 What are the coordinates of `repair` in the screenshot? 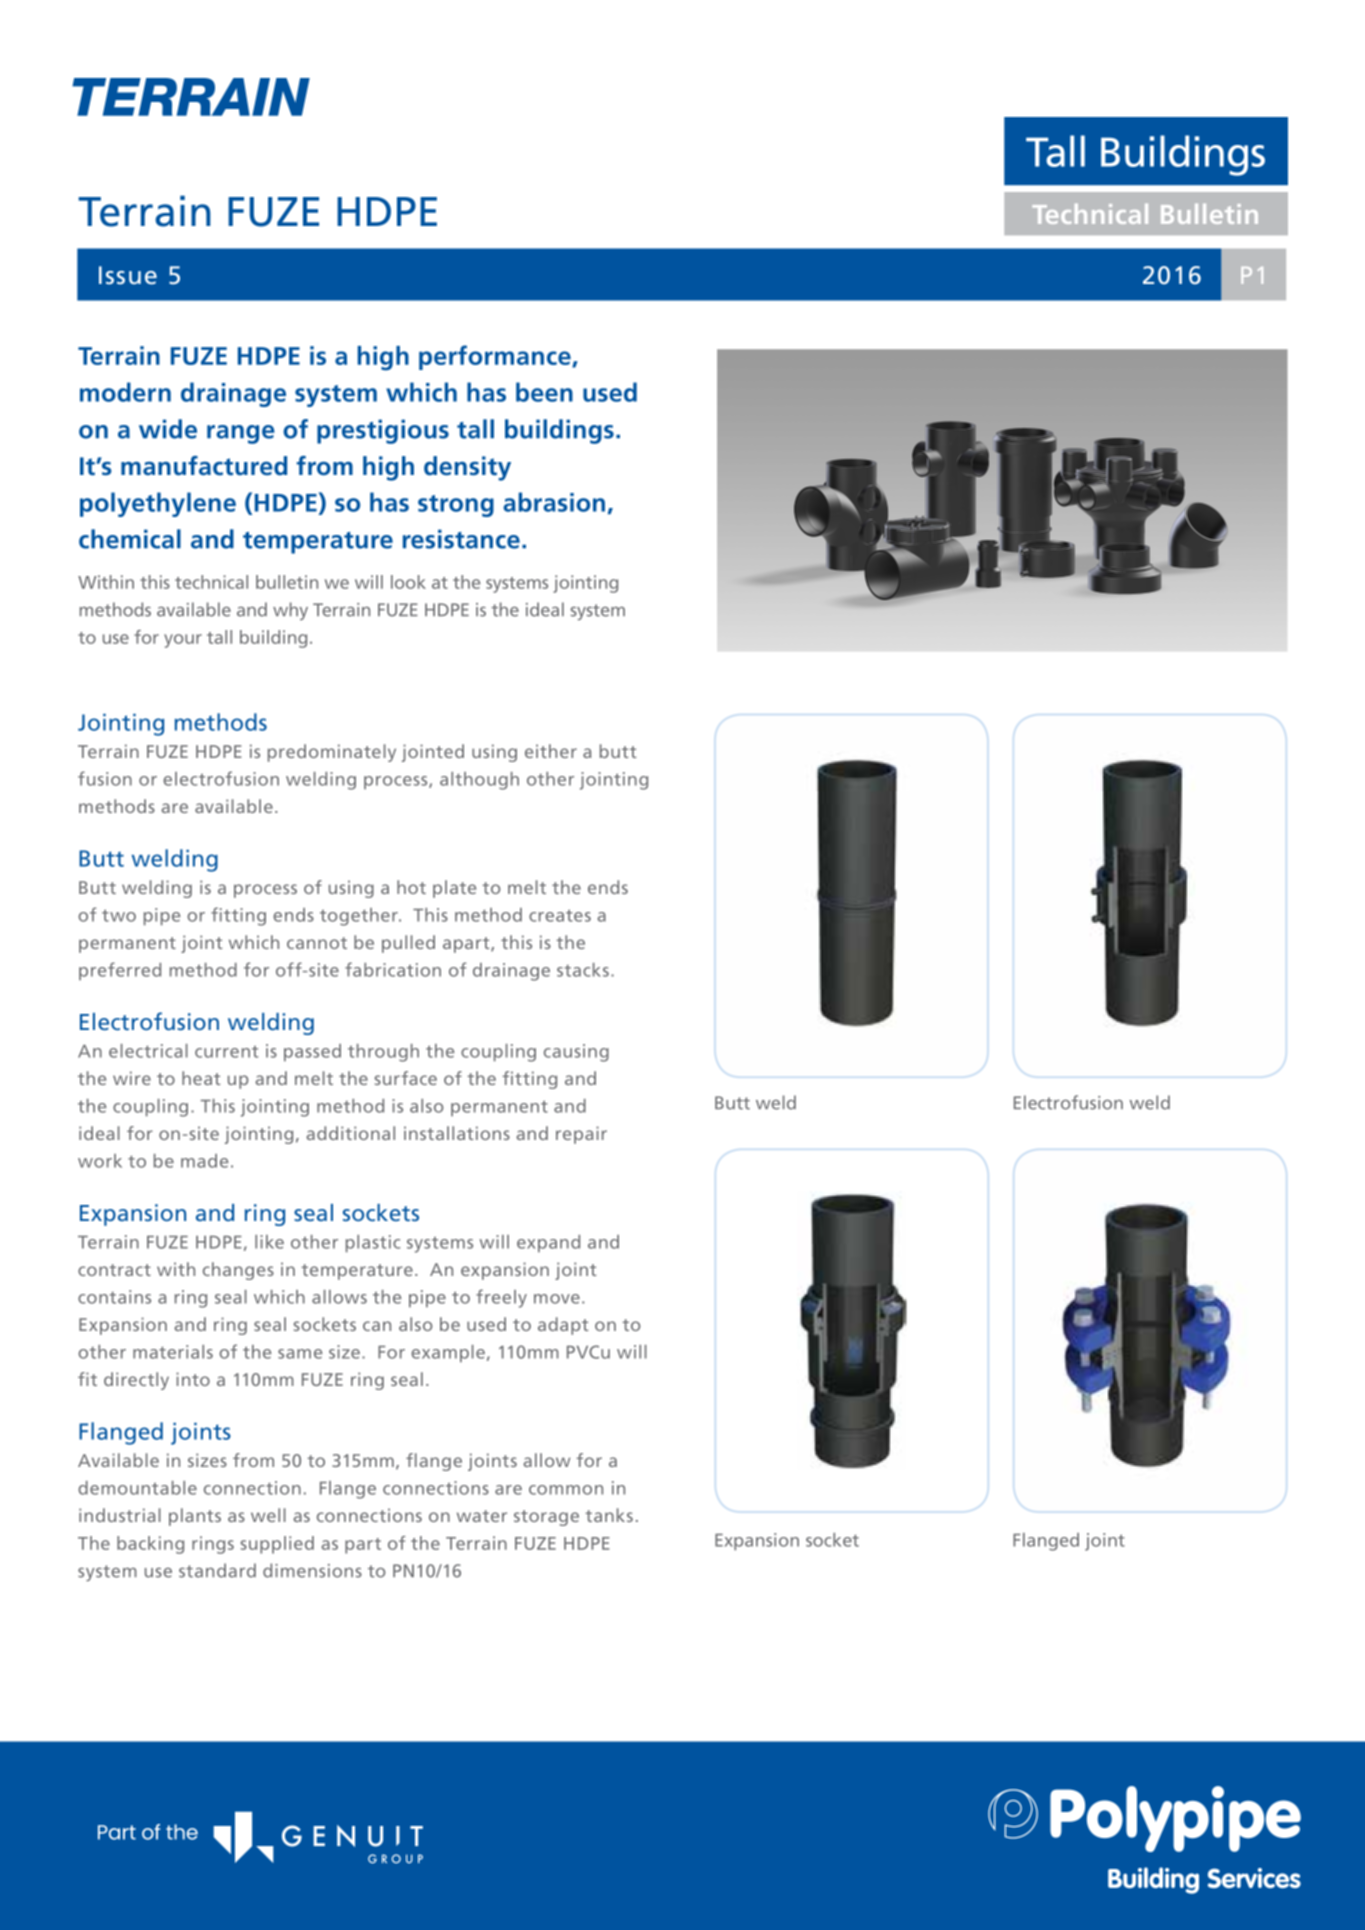 It's located at (581, 1135).
